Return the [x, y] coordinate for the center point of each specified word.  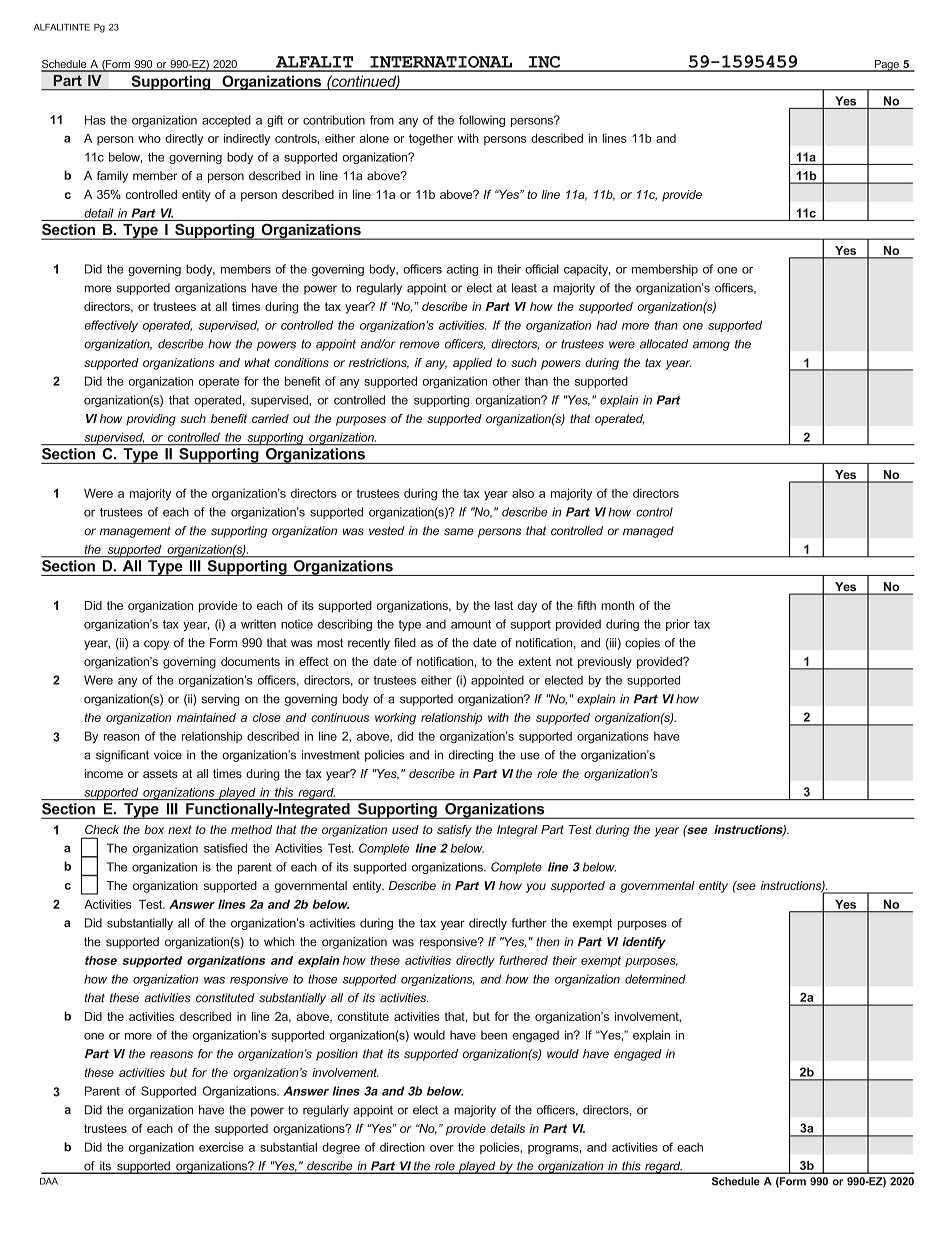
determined [655, 979]
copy [156, 645]
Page [886, 66]
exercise [221, 1147]
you [536, 888]
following [482, 121]
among [711, 346]
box [154, 829]
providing [151, 420]
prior [678, 625]
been [494, 1035]
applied [472, 364]
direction [402, 1147]
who [149, 138]
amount [471, 624]
